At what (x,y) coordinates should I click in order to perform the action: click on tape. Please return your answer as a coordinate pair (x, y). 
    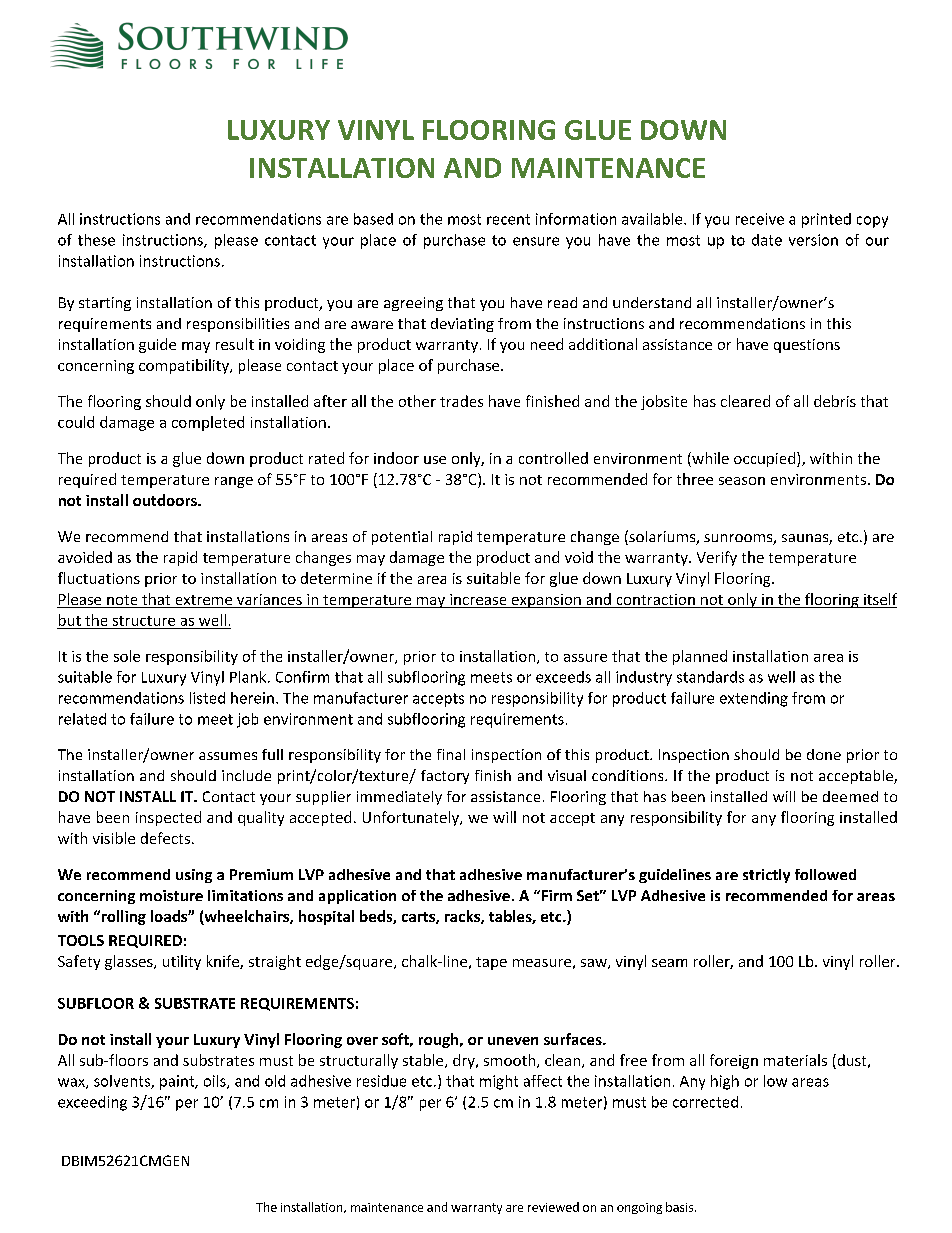
    Looking at the image, I should click on (491, 963).
